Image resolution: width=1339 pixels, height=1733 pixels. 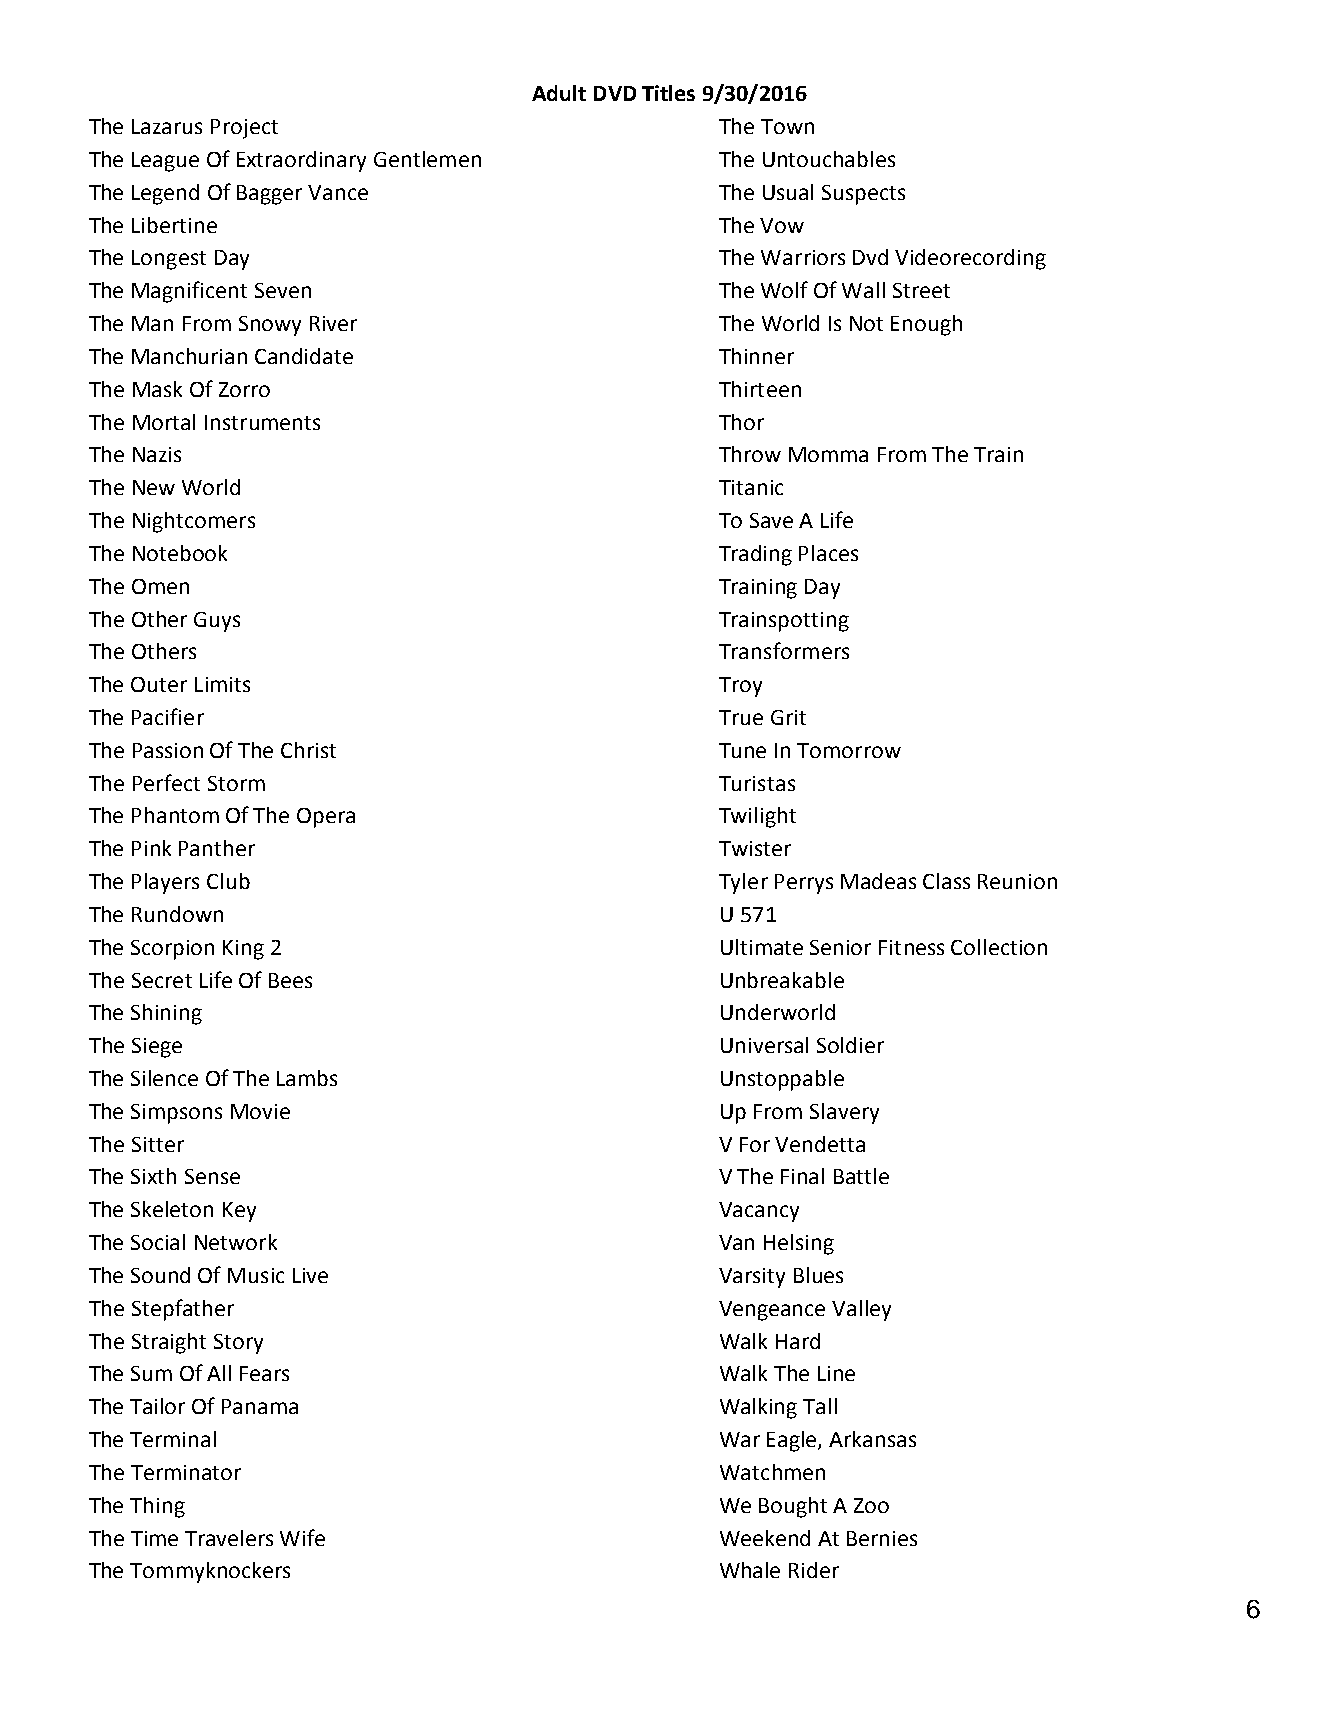 I want to click on Instruments, so click(x=262, y=422).
